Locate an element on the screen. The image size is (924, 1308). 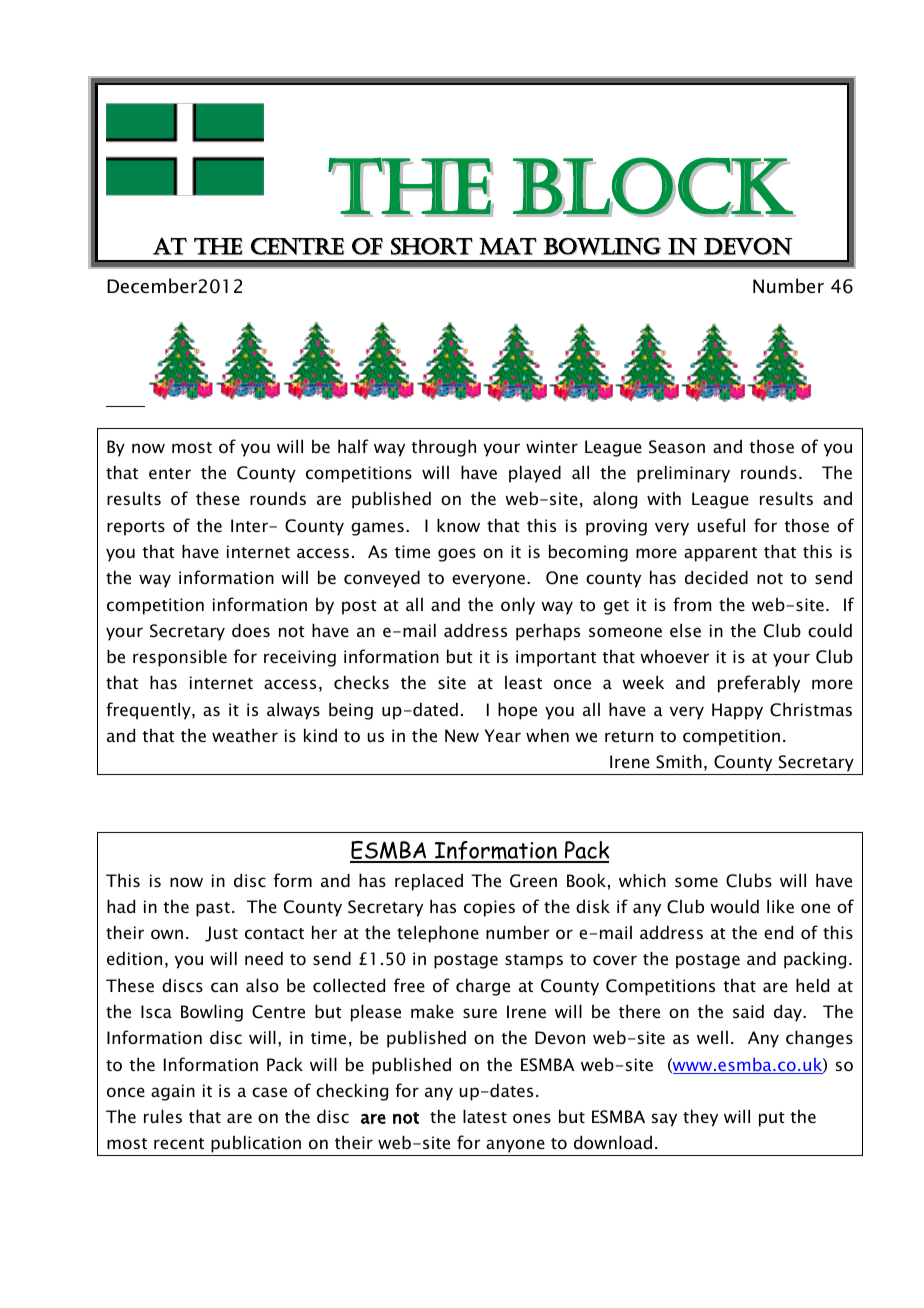
least is located at coordinates (523, 682).
